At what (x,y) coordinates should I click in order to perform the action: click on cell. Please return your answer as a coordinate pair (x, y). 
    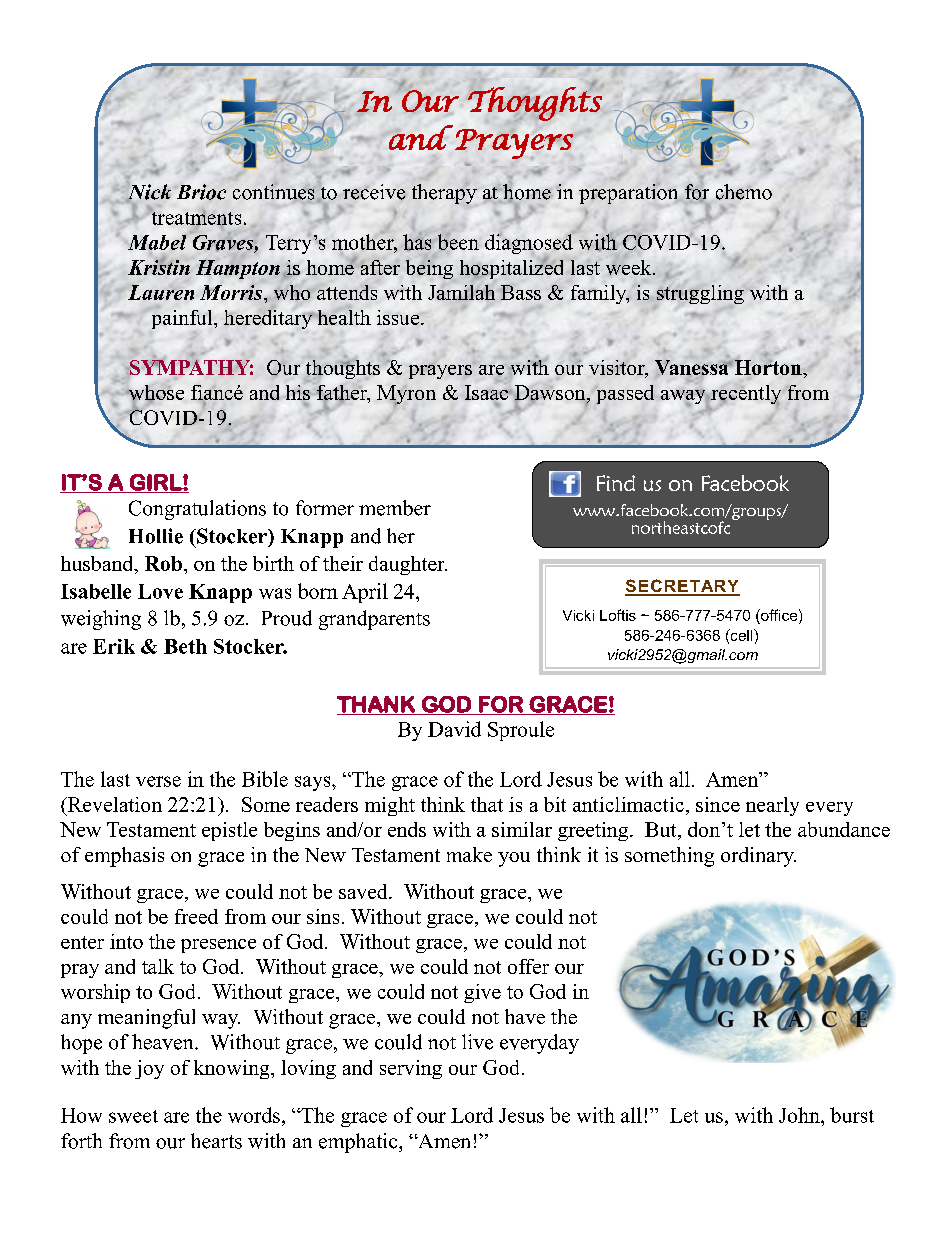
    Looking at the image, I should click on (741, 636).
